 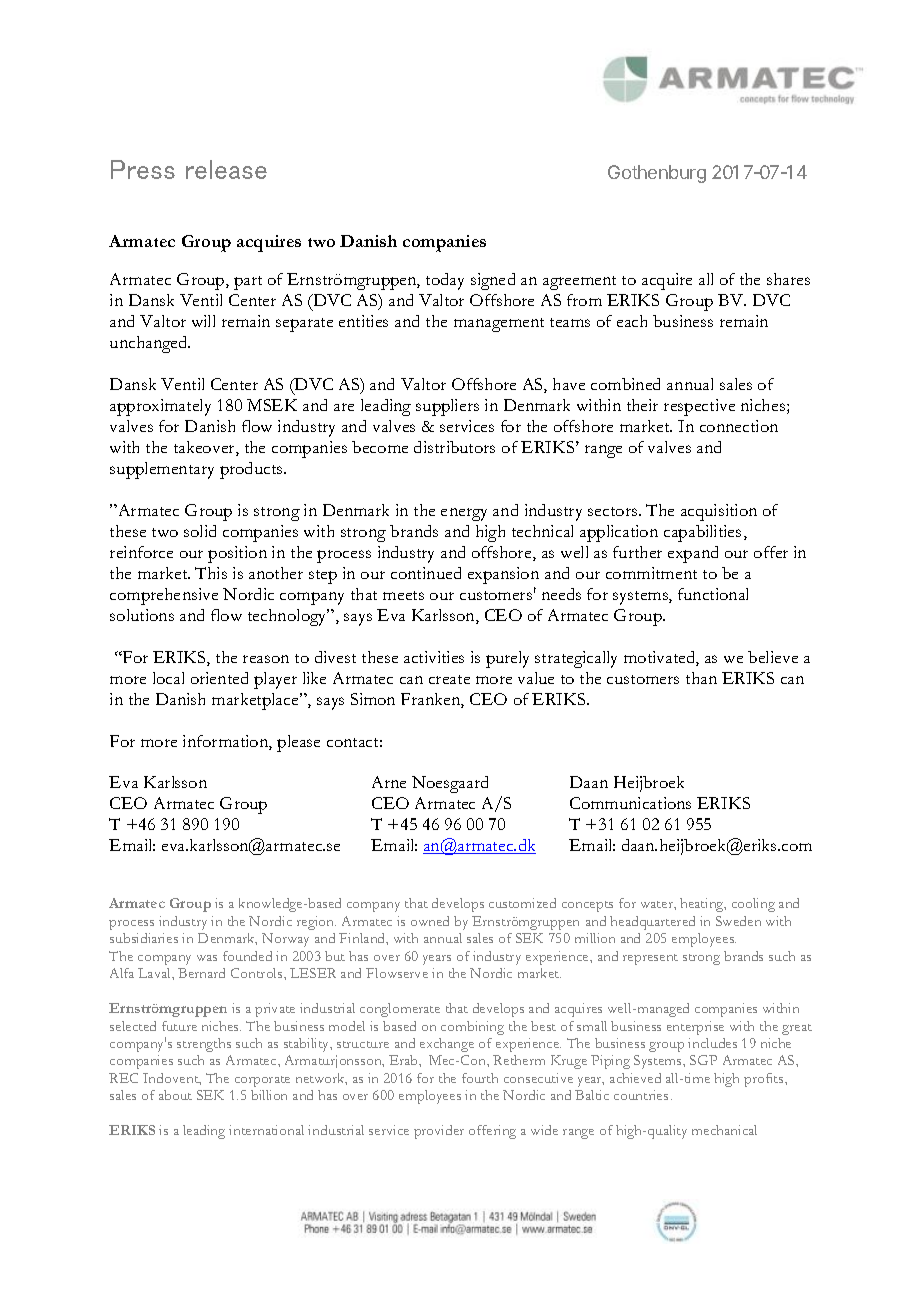 I want to click on Gothenburg, so click(x=657, y=174).
